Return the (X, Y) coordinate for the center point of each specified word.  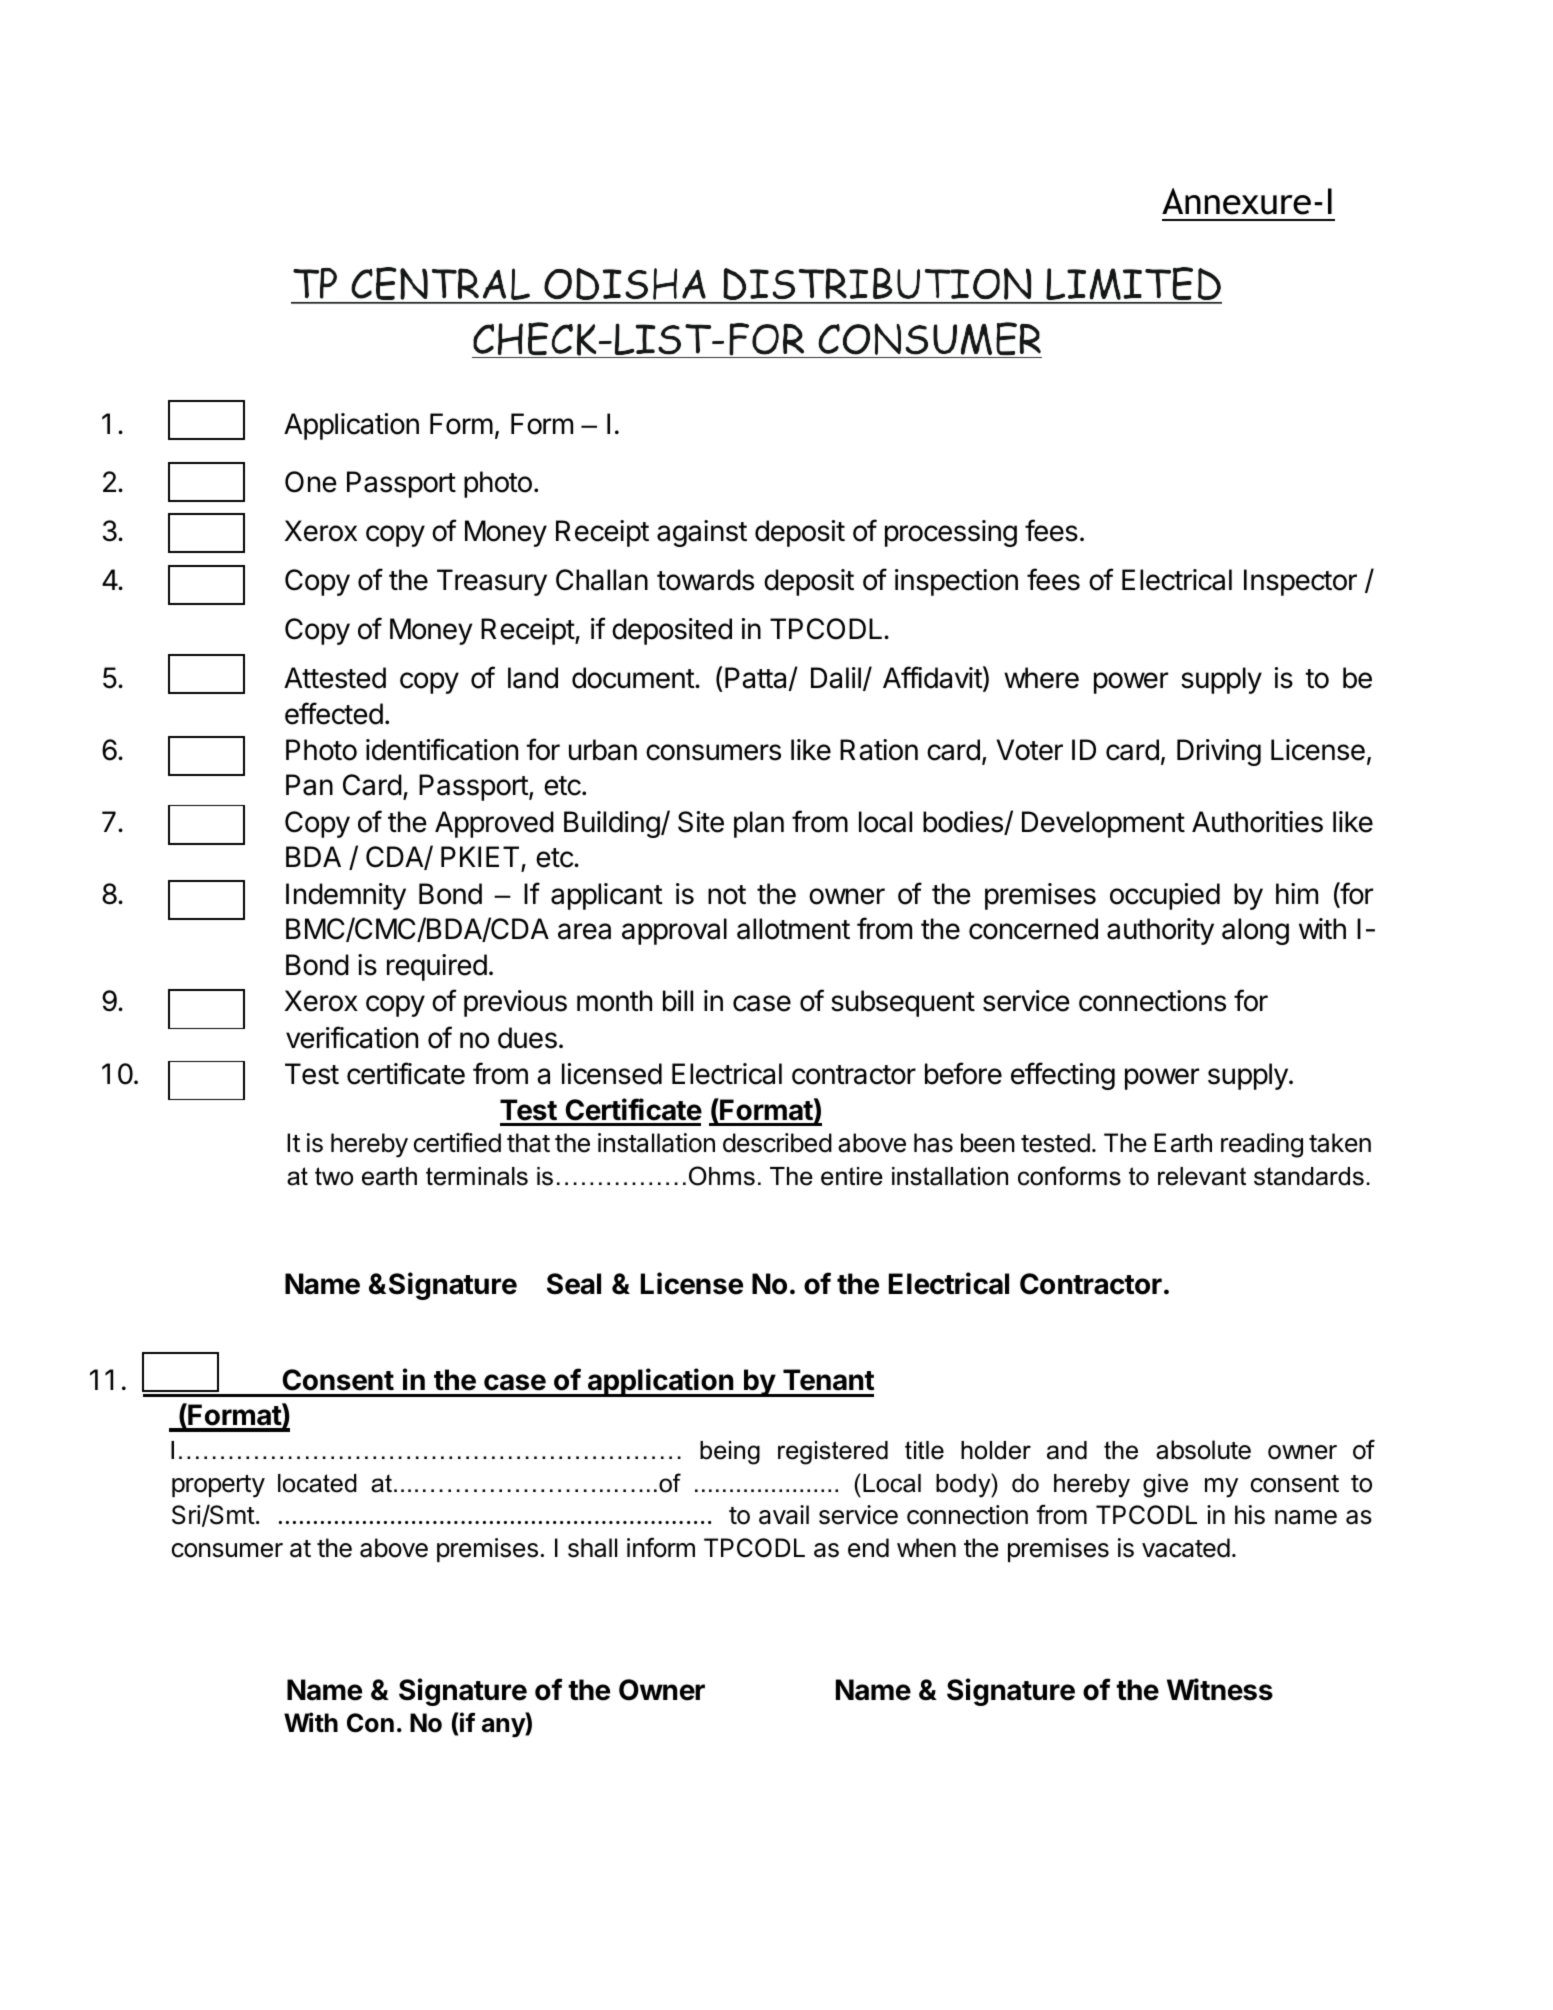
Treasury (492, 582)
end (868, 1548)
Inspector (1300, 582)
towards (705, 580)
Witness (1220, 1689)
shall (592, 1548)
